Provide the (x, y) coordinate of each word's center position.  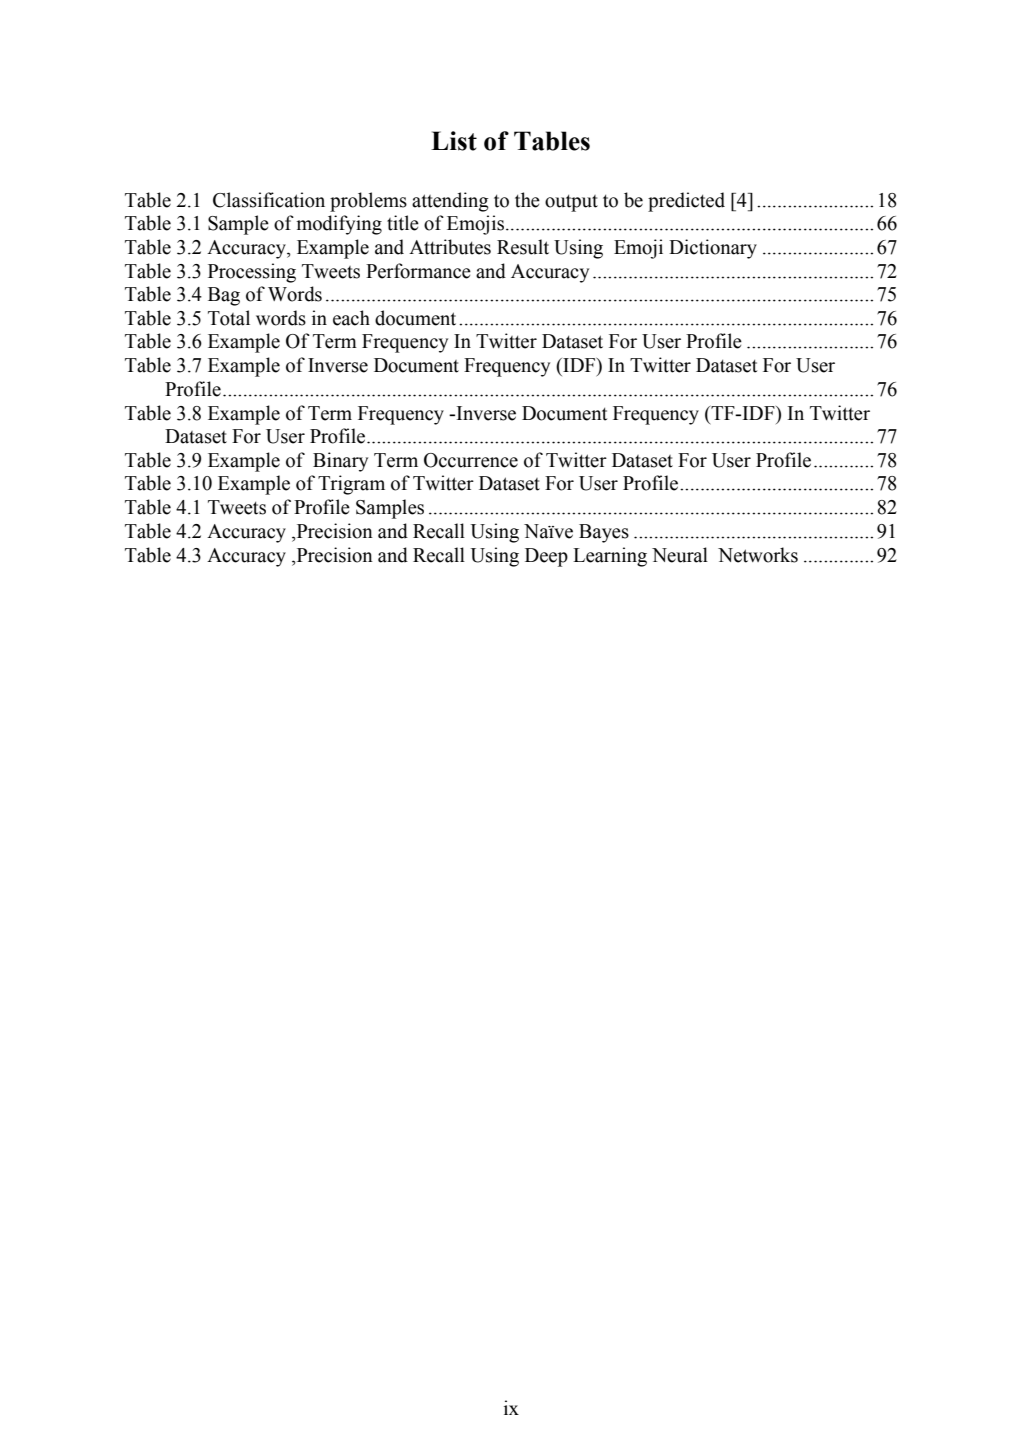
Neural (680, 555)
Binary (340, 462)
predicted (686, 202)
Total (229, 318)
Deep (546, 557)
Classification (269, 200)
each (351, 318)
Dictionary (713, 249)
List (454, 141)
